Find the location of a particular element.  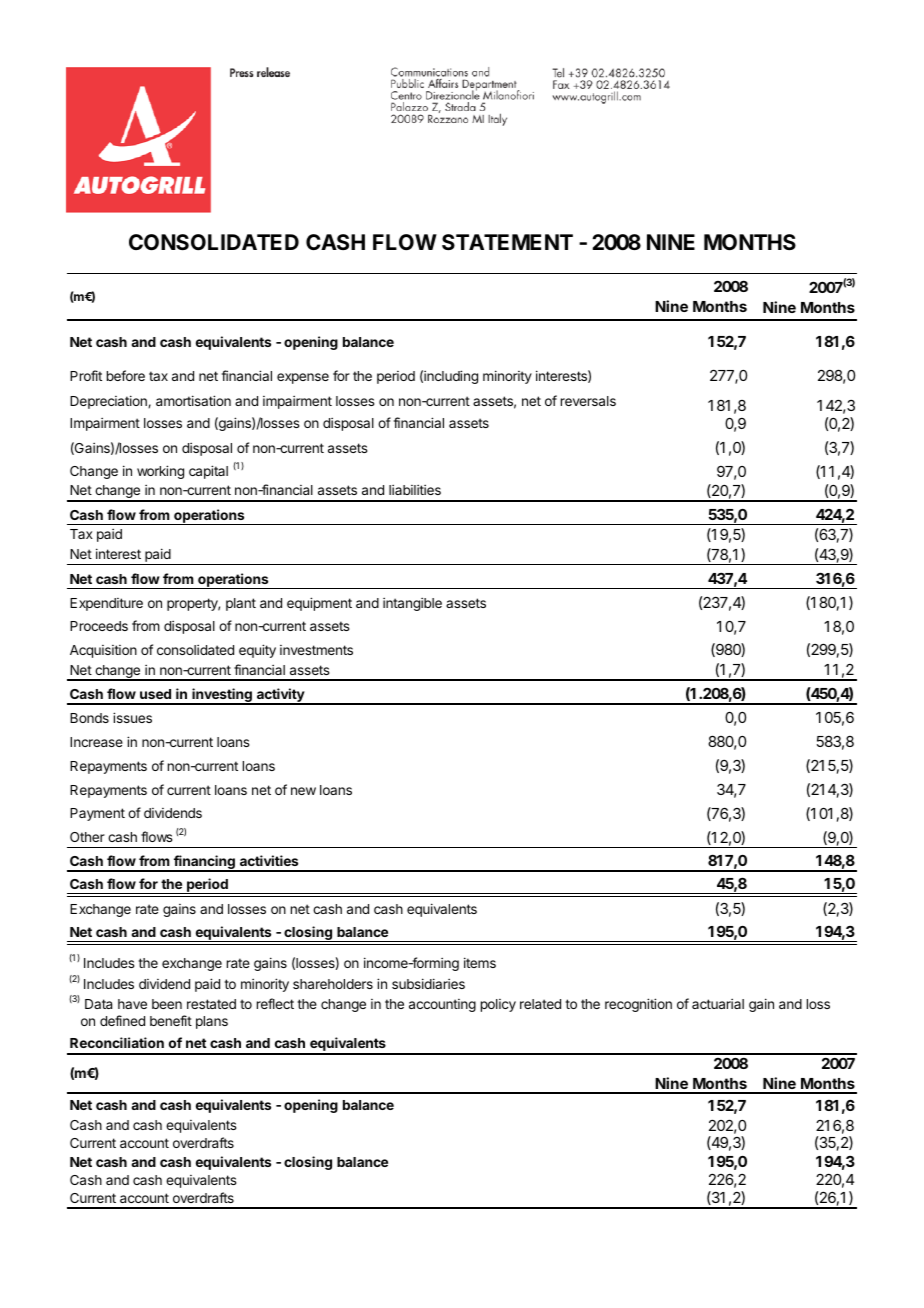

before is located at coordinates (126, 375).
